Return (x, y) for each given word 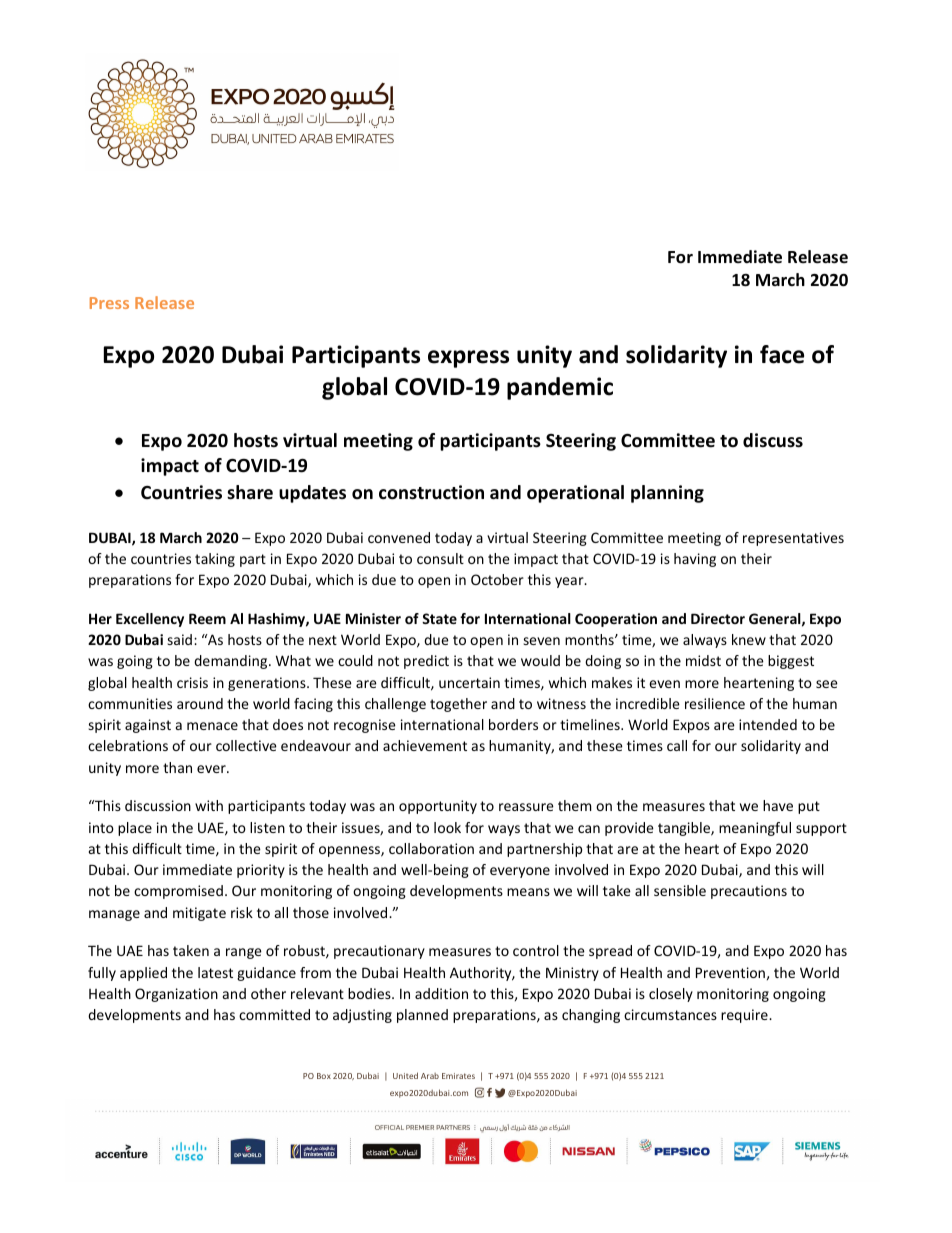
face (782, 354)
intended (768, 724)
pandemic (560, 388)
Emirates (458, 1076)
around (200, 703)
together (458, 705)
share (250, 492)
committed (274, 1014)
